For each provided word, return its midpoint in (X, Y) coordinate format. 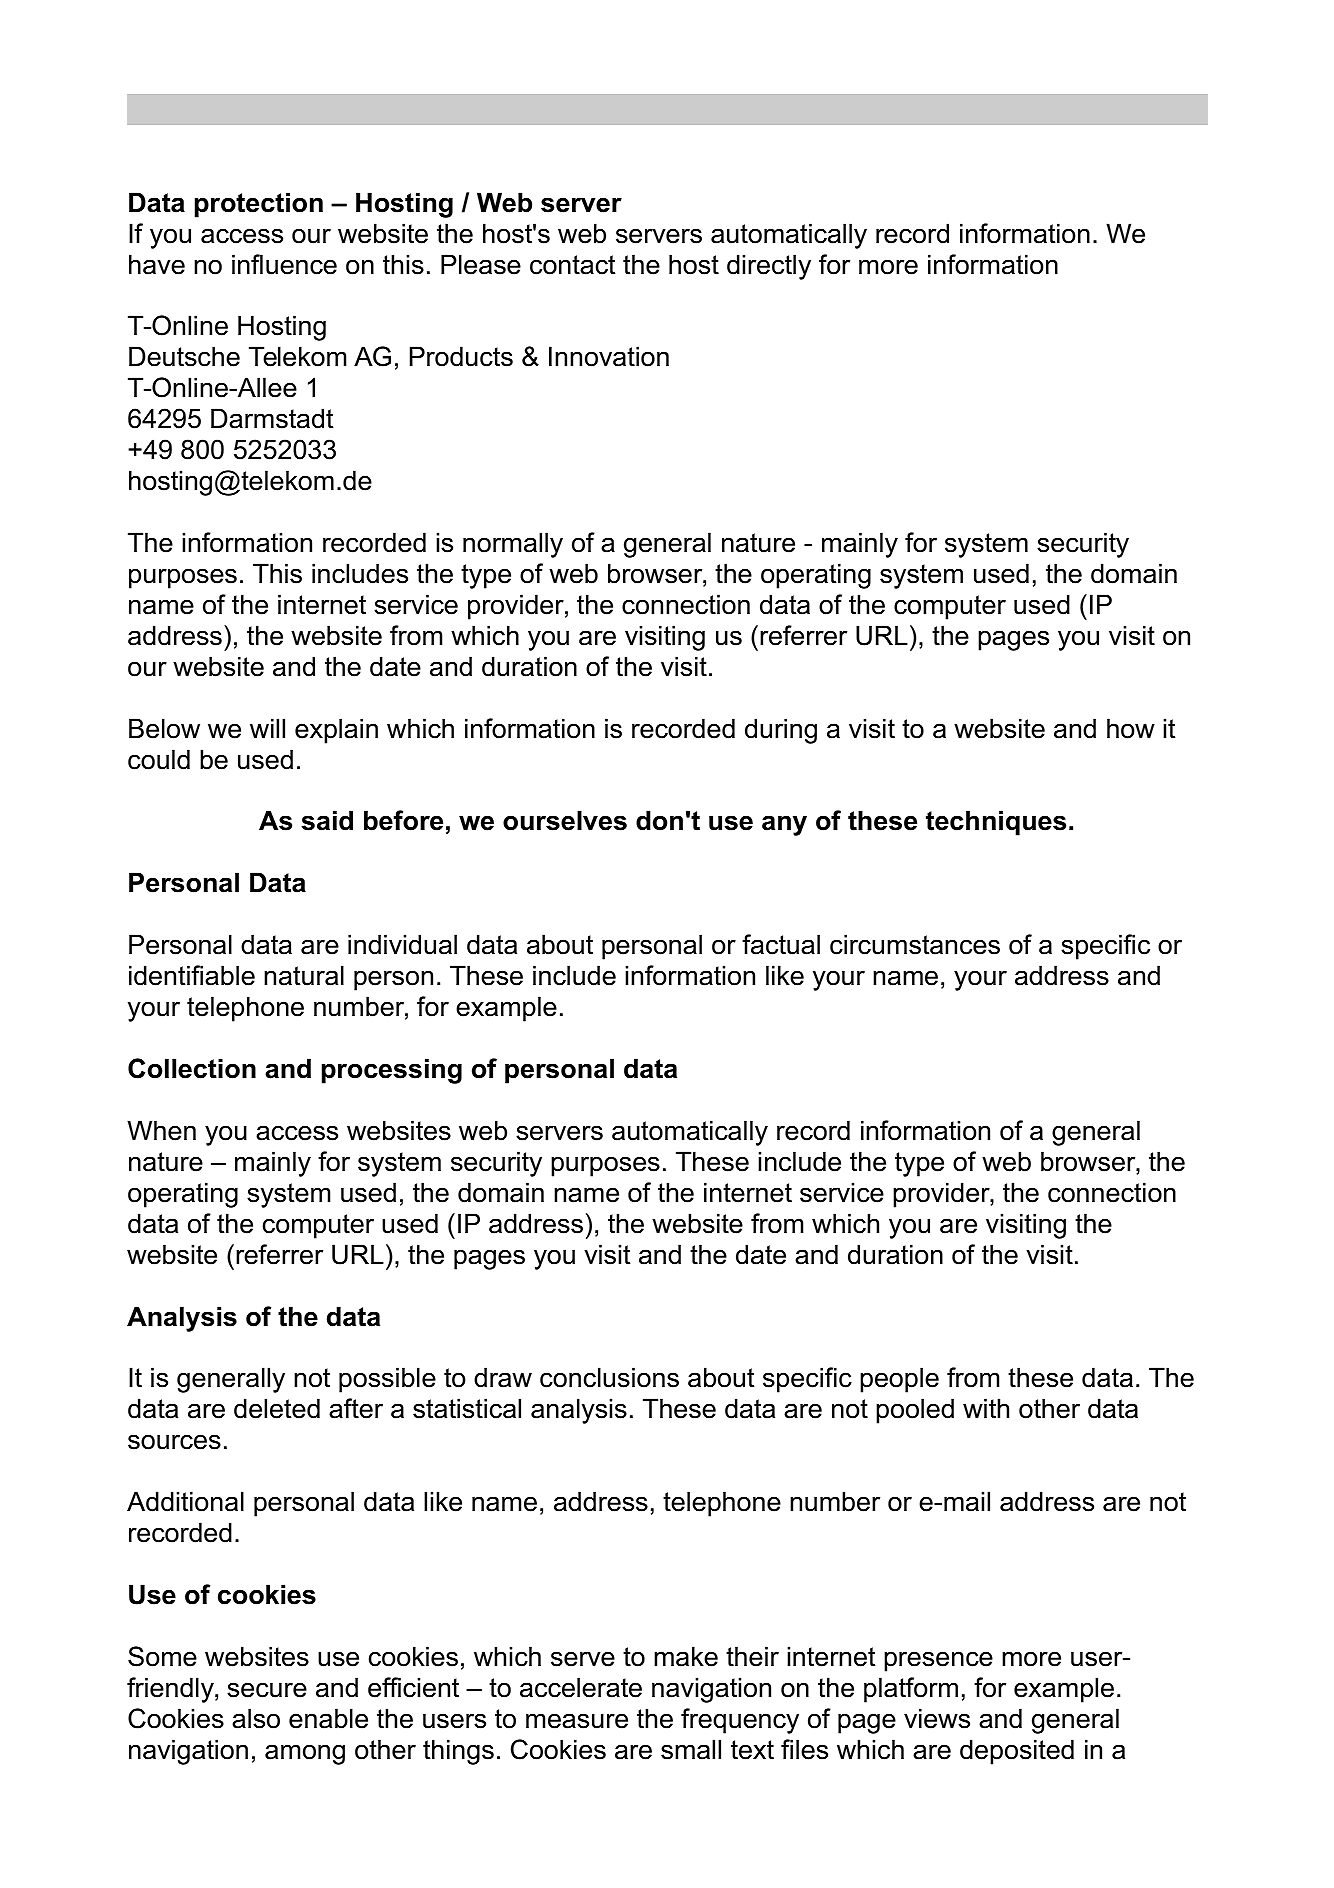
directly (769, 267)
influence (284, 264)
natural (304, 975)
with (986, 1408)
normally (513, 545)
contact (572, 265)
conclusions (609, 1377)
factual (781, 944)
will (267, 728)
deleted (277, 1408)
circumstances (915, 944)
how (1131, 728)
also (256, 1718)
